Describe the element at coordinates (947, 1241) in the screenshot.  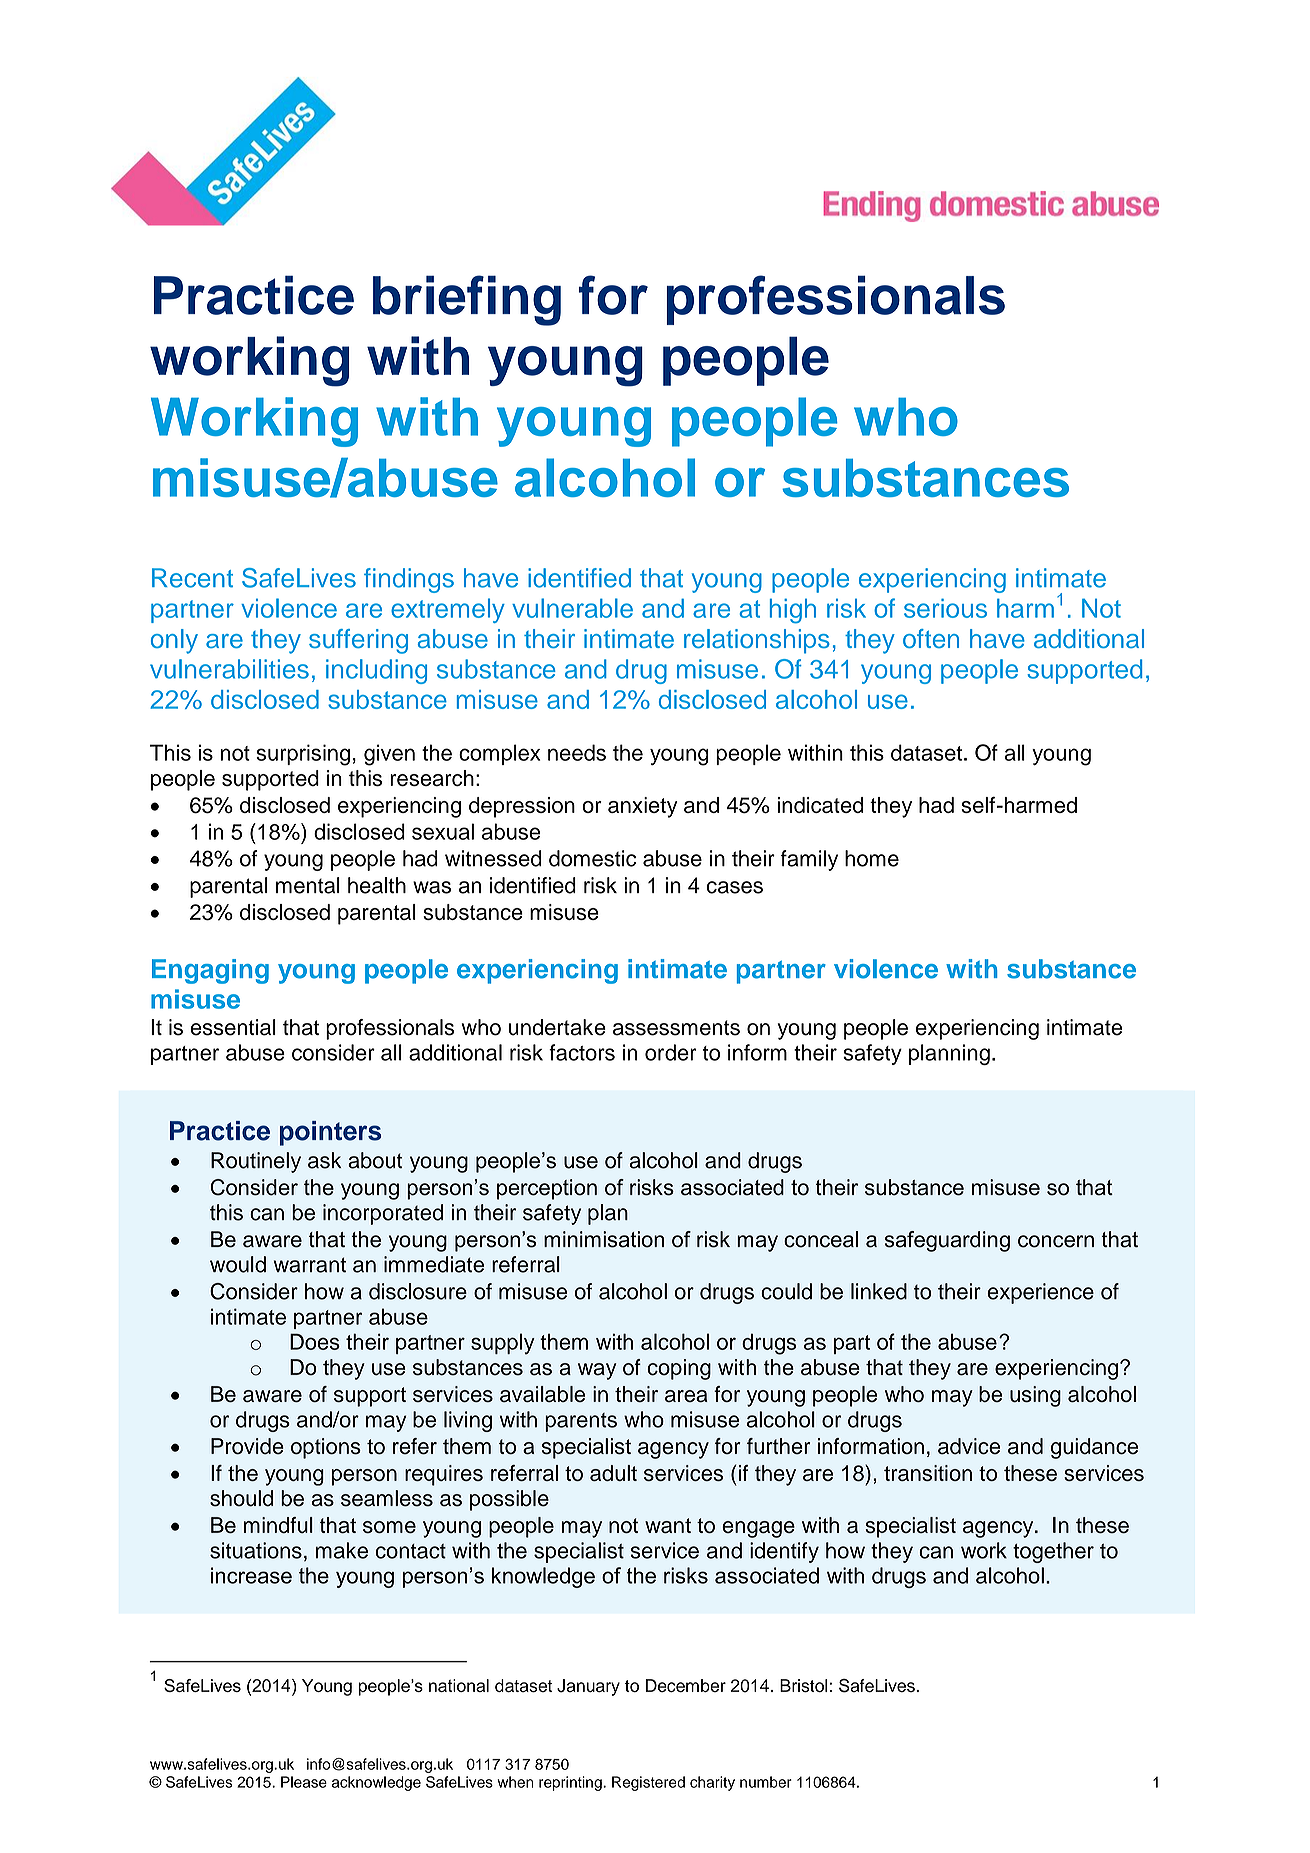
I see `safeguarding` at that location.
